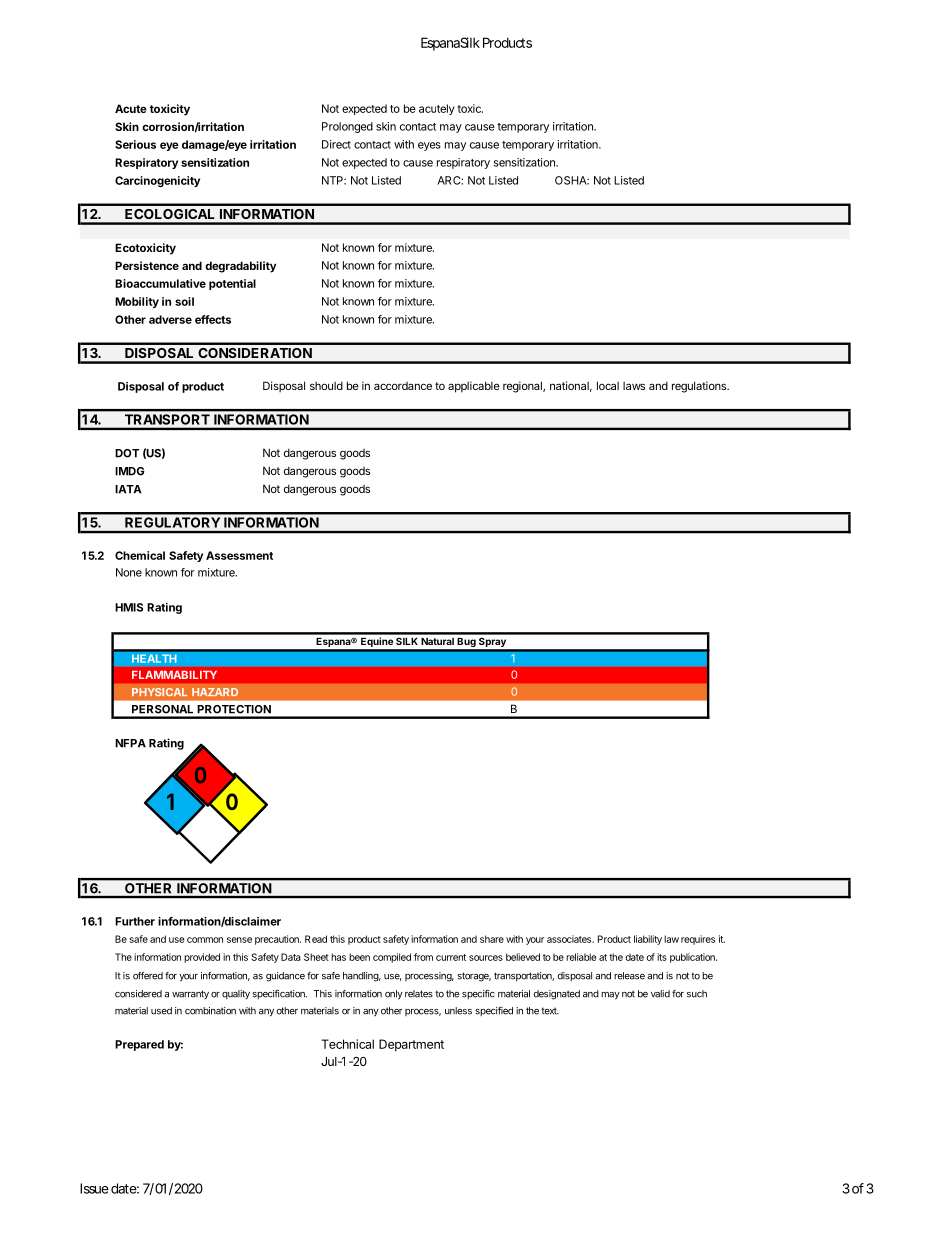 The width and height of the page is (952, 1233). Describe the element at coordinates (148, 975) in the page. I see `offered` at that location.
